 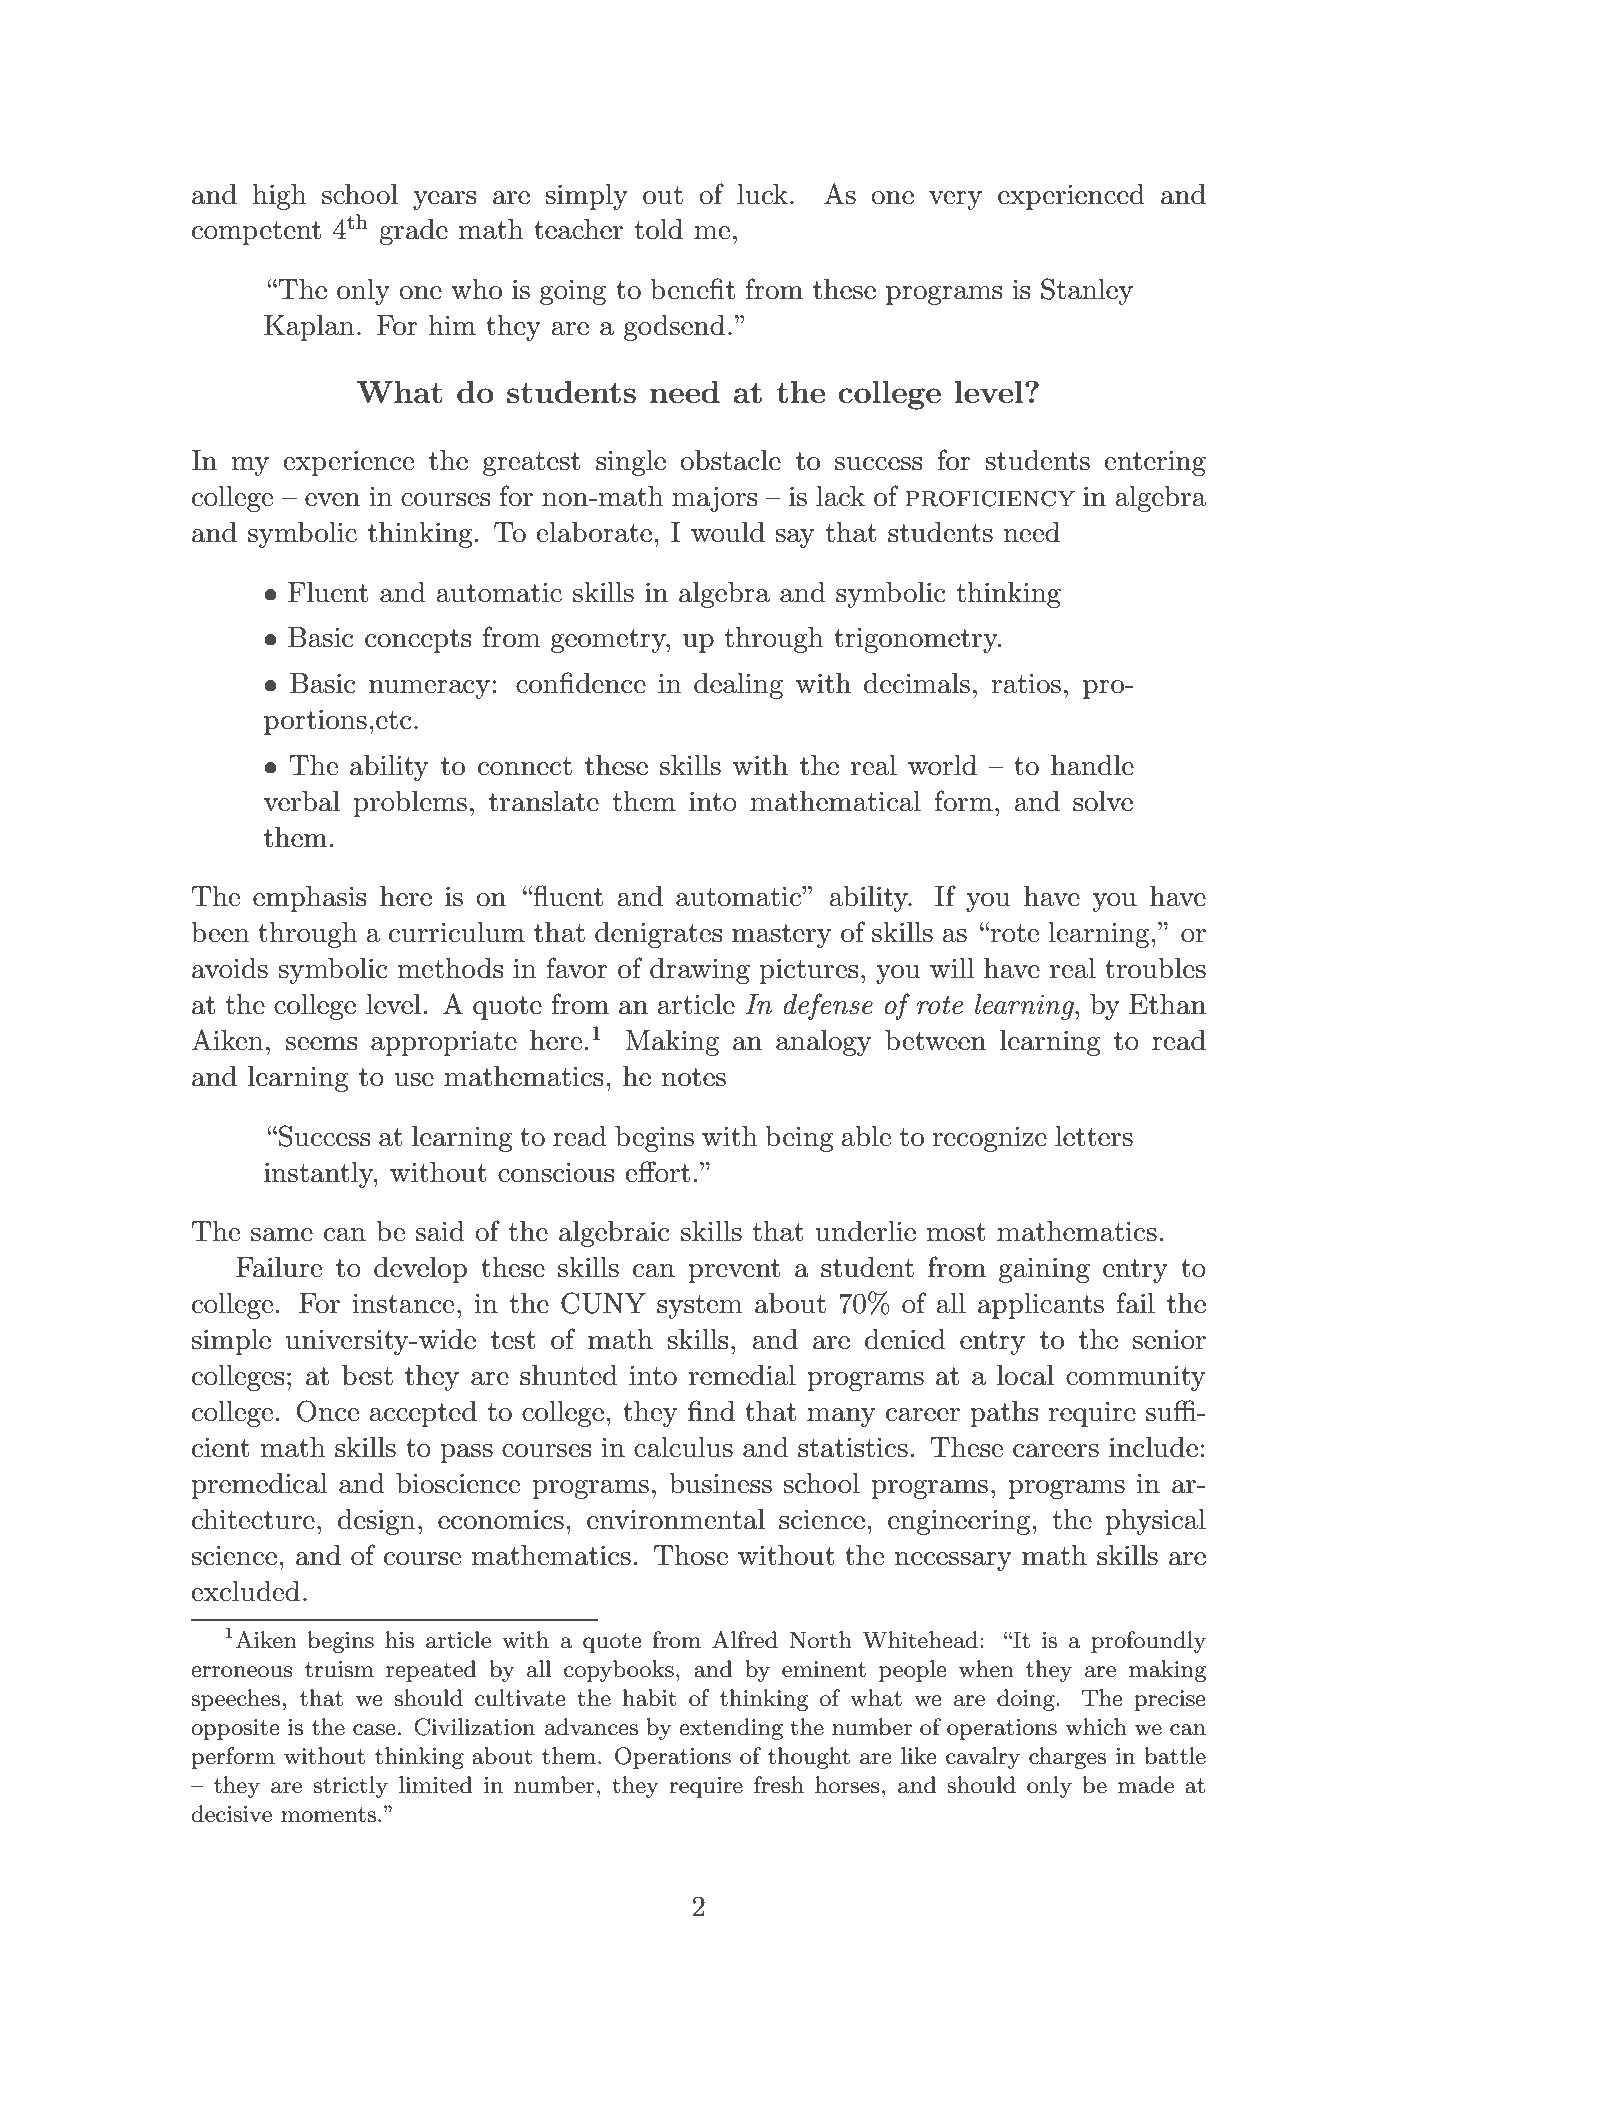 What do you see at coordinates (700, 1307) in the screenshot?
I see `system` at bounding box center [700, 1307].
